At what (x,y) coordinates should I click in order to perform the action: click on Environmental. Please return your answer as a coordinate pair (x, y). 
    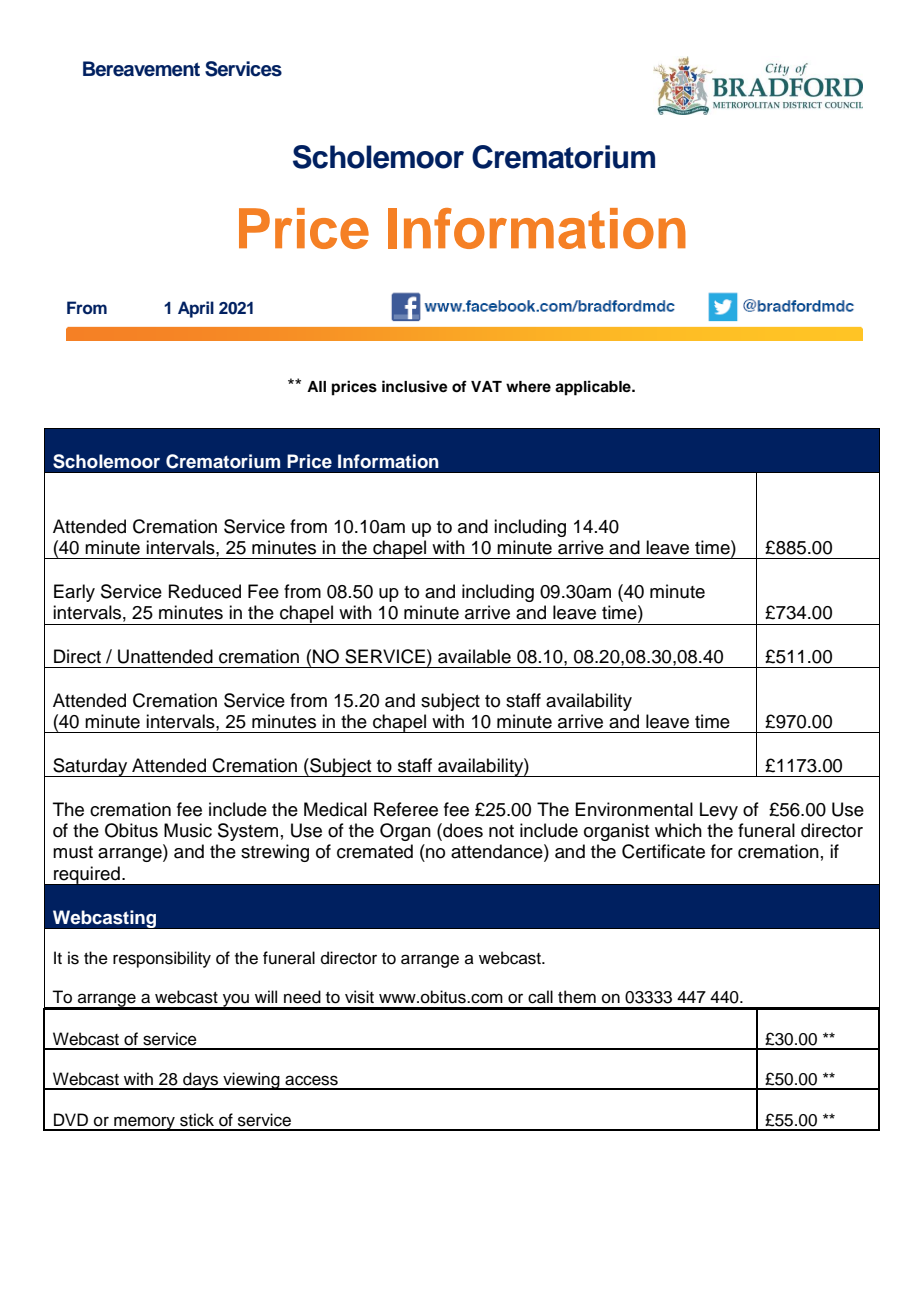
    Looking at the image, I should click on (634, 809).
